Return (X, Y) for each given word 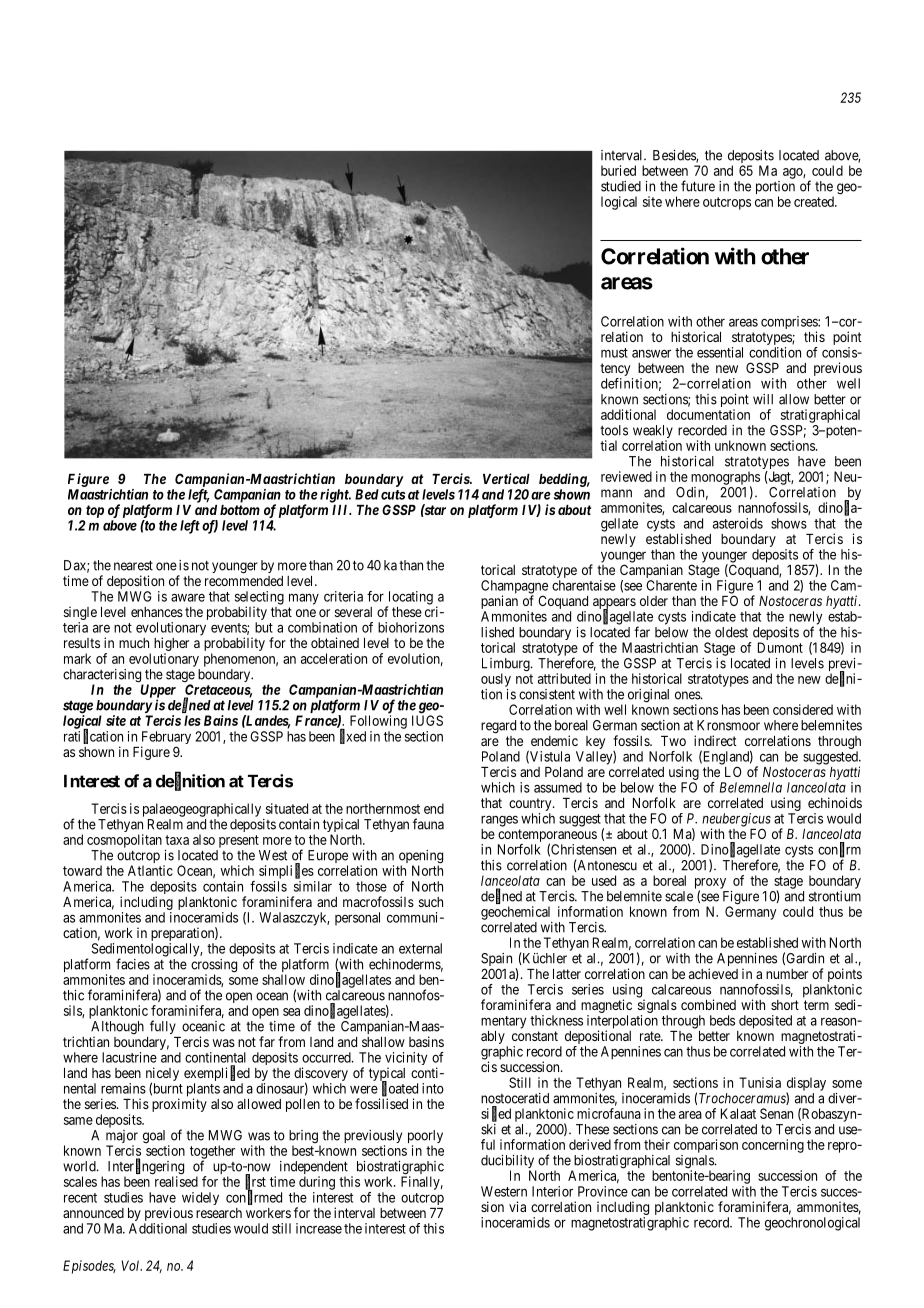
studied (621, 186)
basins (426, 1041)
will (763, 399)
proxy (710, 884)
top (95, 511)
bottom (240, 510)
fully (163, 1027)
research (219, 1213)
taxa (177, 840)
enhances (157, 612)
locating (409, 599)
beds (722, 1020)
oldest (731, 632)
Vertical (506, 478)
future (698, 186)
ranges (499, 821)
